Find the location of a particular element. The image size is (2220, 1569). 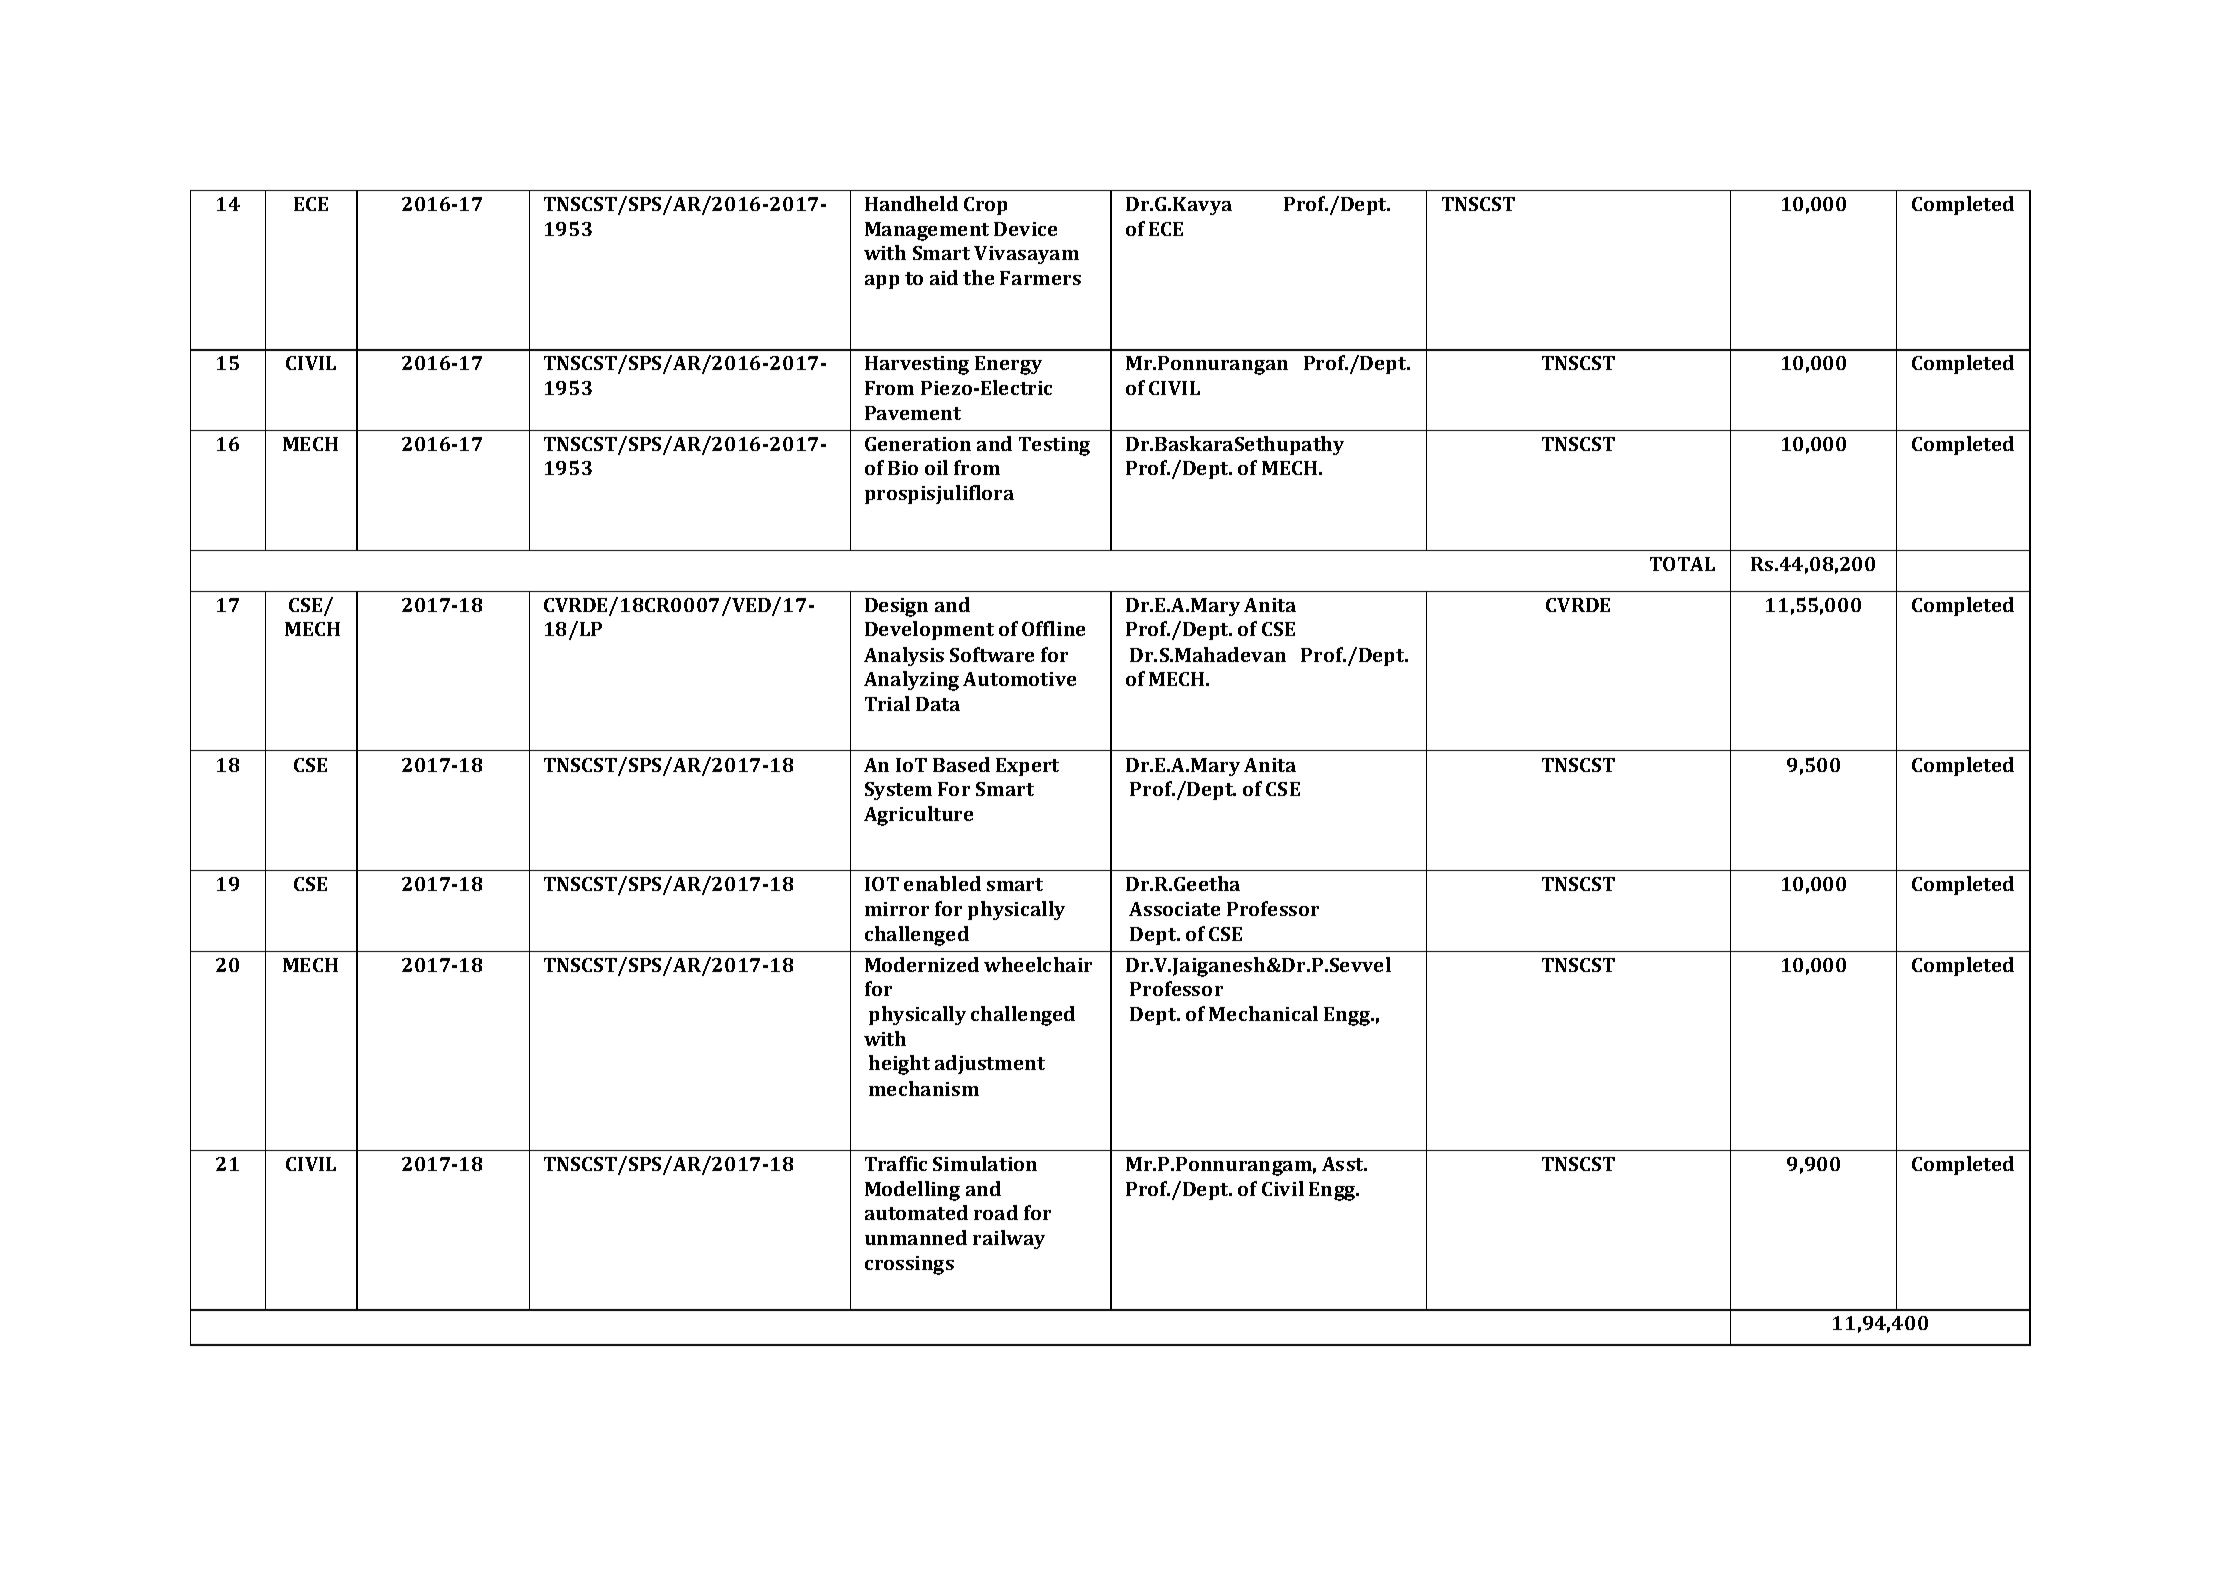

Associate is located at coordinates (1174, 909).
